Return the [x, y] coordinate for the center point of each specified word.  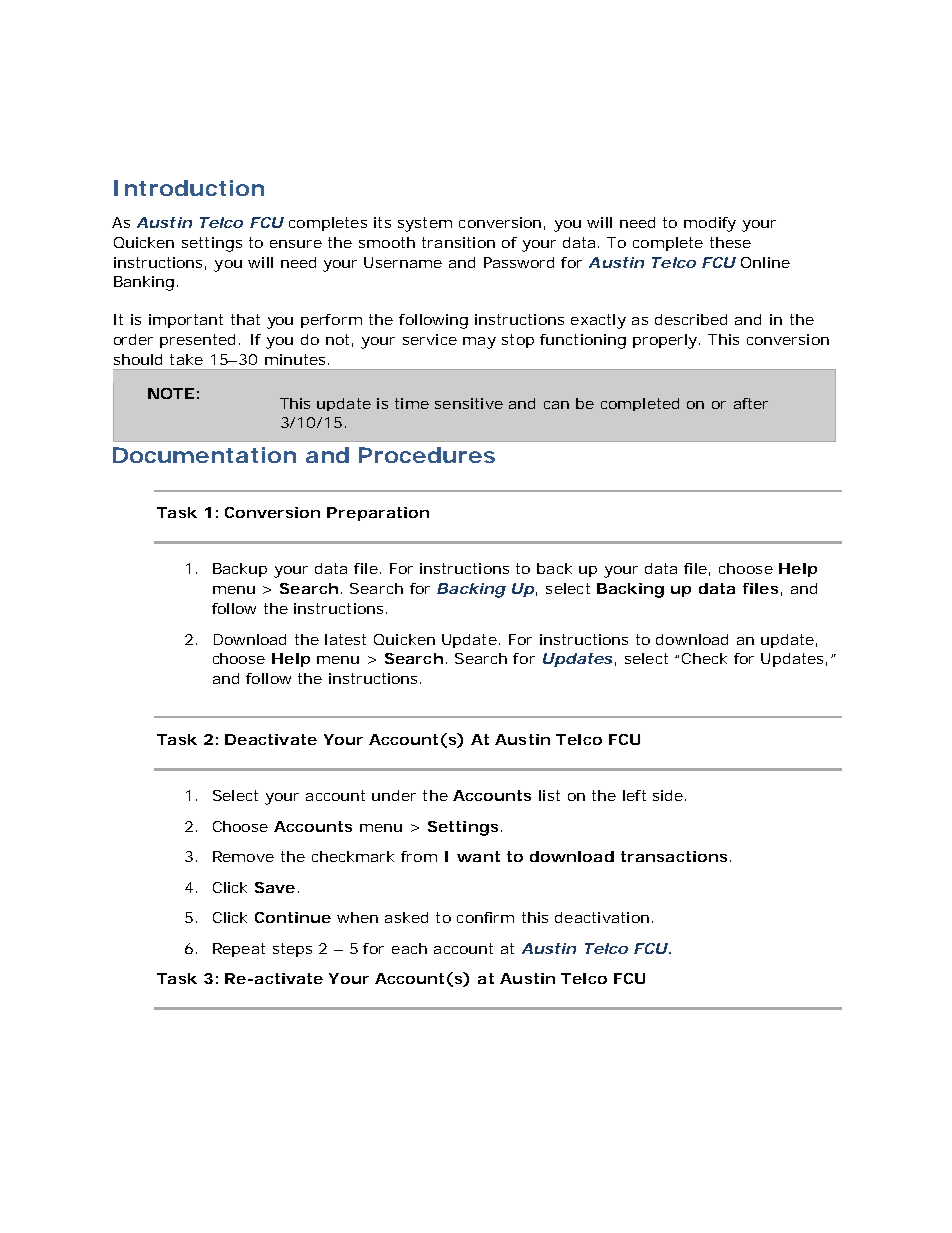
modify [710, 224]
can [556, 405]
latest [345, 639]
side [668, 795]
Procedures [427, 455]
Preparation [378, 514]
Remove [243, 856]
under [394, 795]
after [751, 403]
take [186, 359]
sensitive [469, 403]
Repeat [239, 950]
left [634, 795]
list [549, 795]
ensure [296, 244]
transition [458, 242]
